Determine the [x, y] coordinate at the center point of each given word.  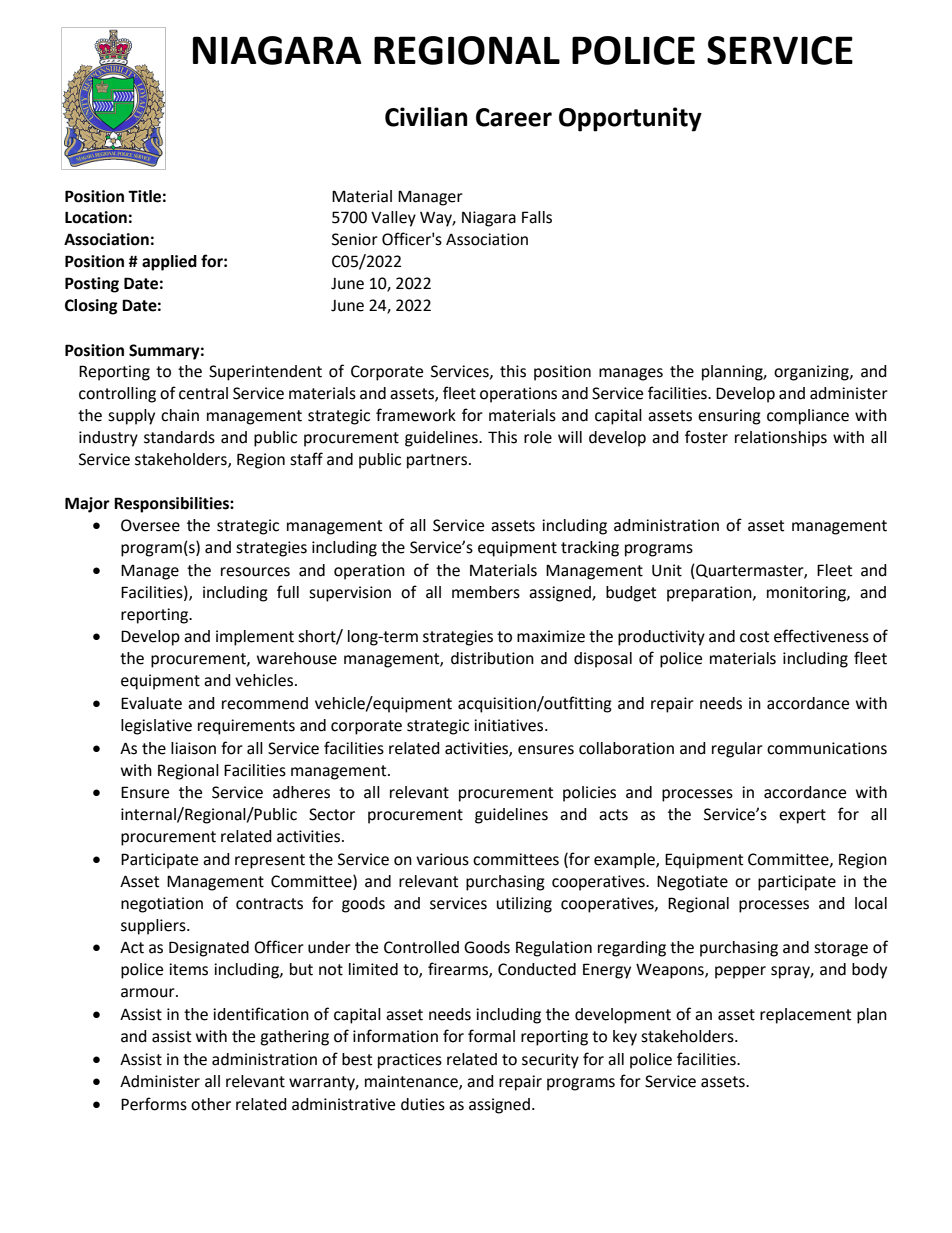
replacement [805, 1016]
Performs [154, 1104]
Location [96, 217]
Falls [537, 217]
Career [514, 117]
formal [491, 1036]
